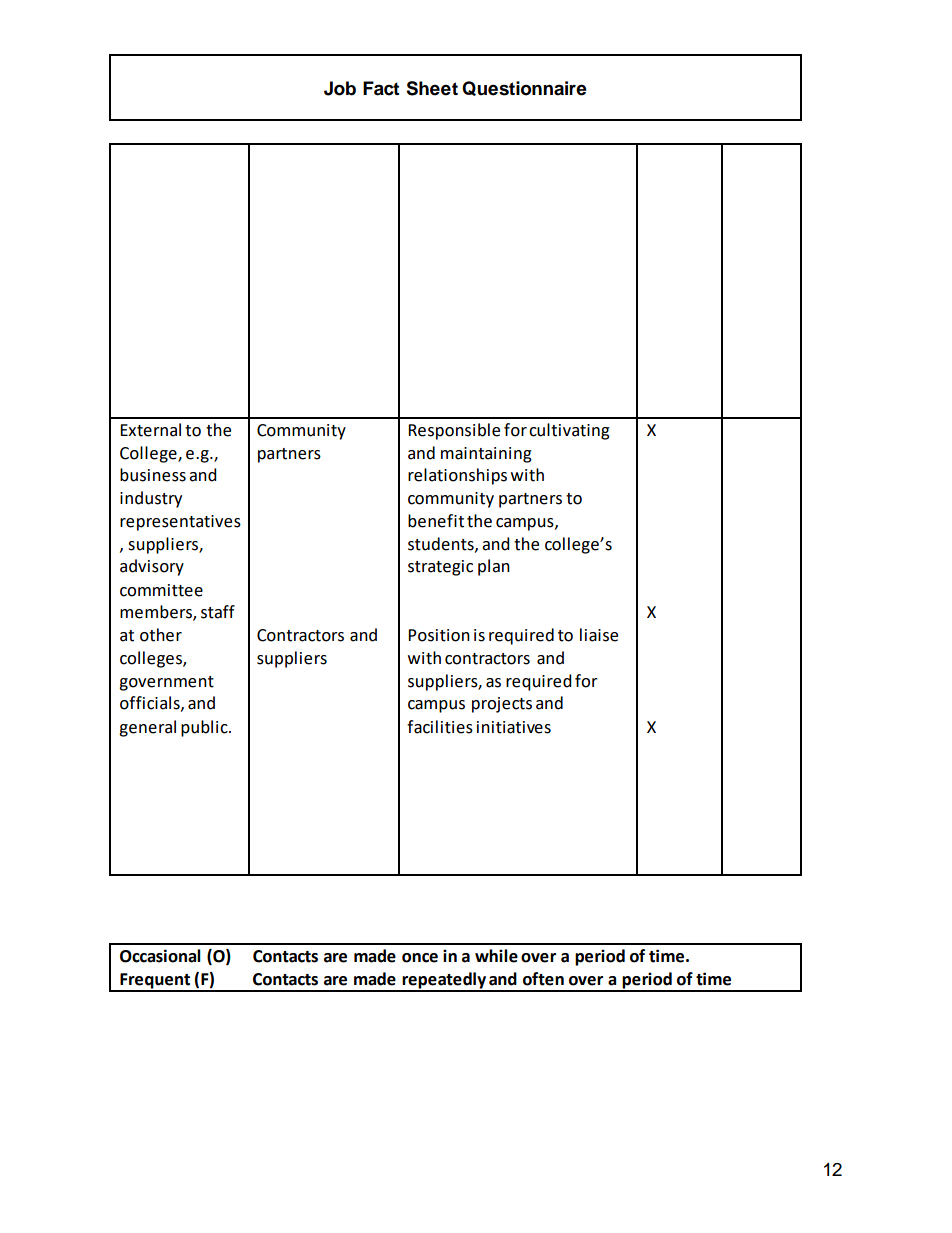 The image size is (952, 1233). I want to click on Position, so click(439, 635).
